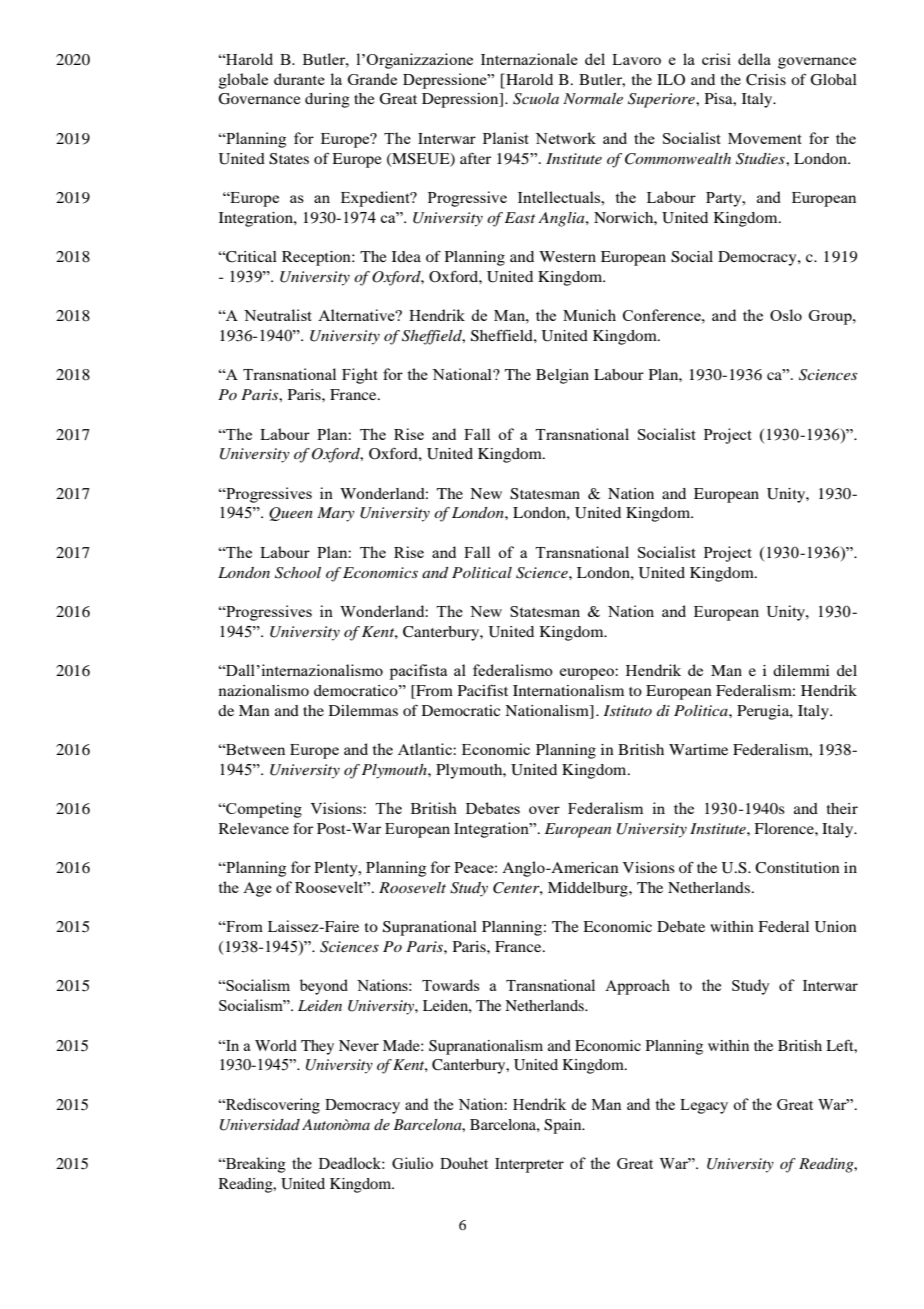 The image size is (924, 1309). Describe the element at coordinates (698, 749) in the screenshot. I see `Wartime` at that location.
